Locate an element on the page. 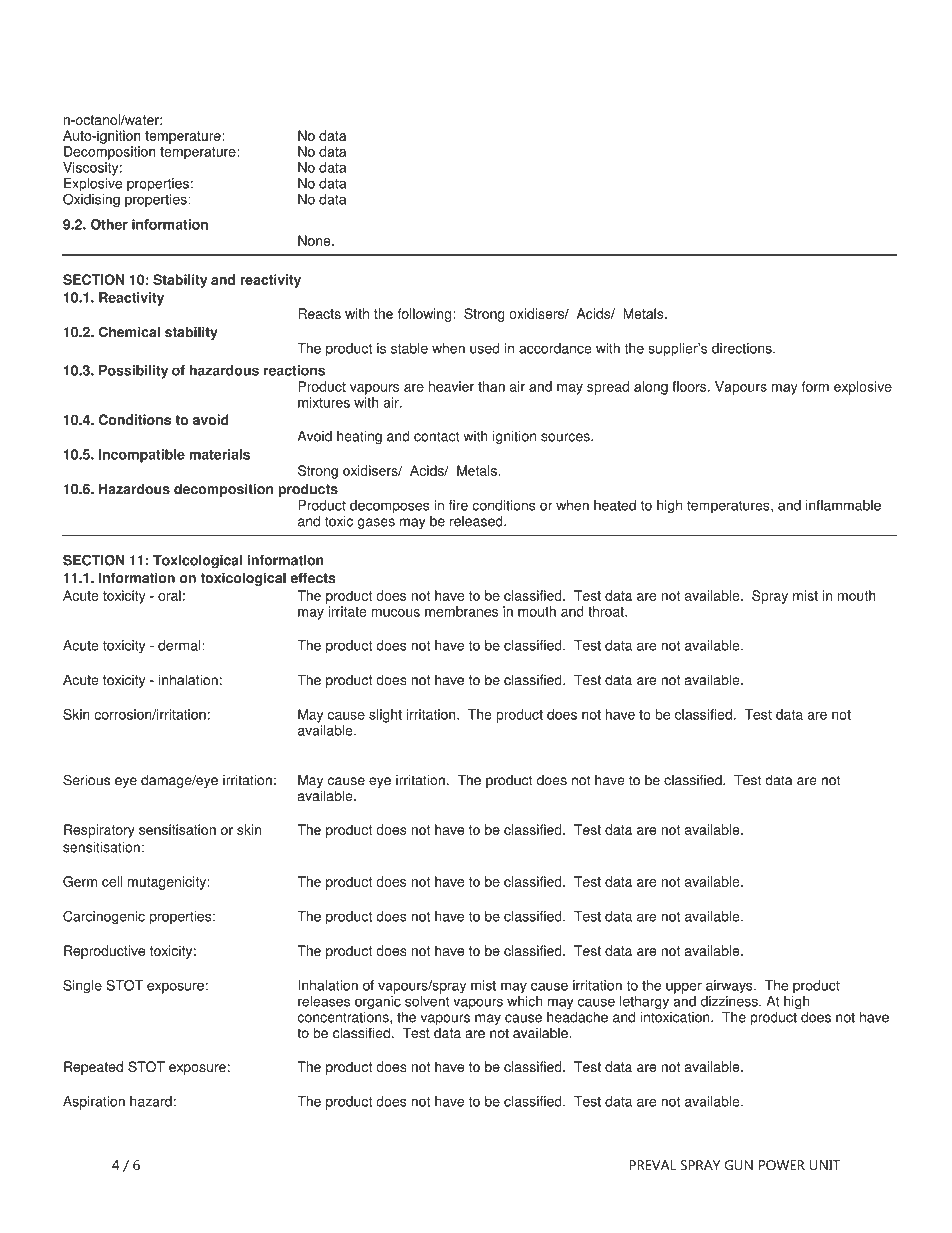 Image resolution: width=952 pixels, height=1233 pixels. released is located at coordinates (477, 521).
